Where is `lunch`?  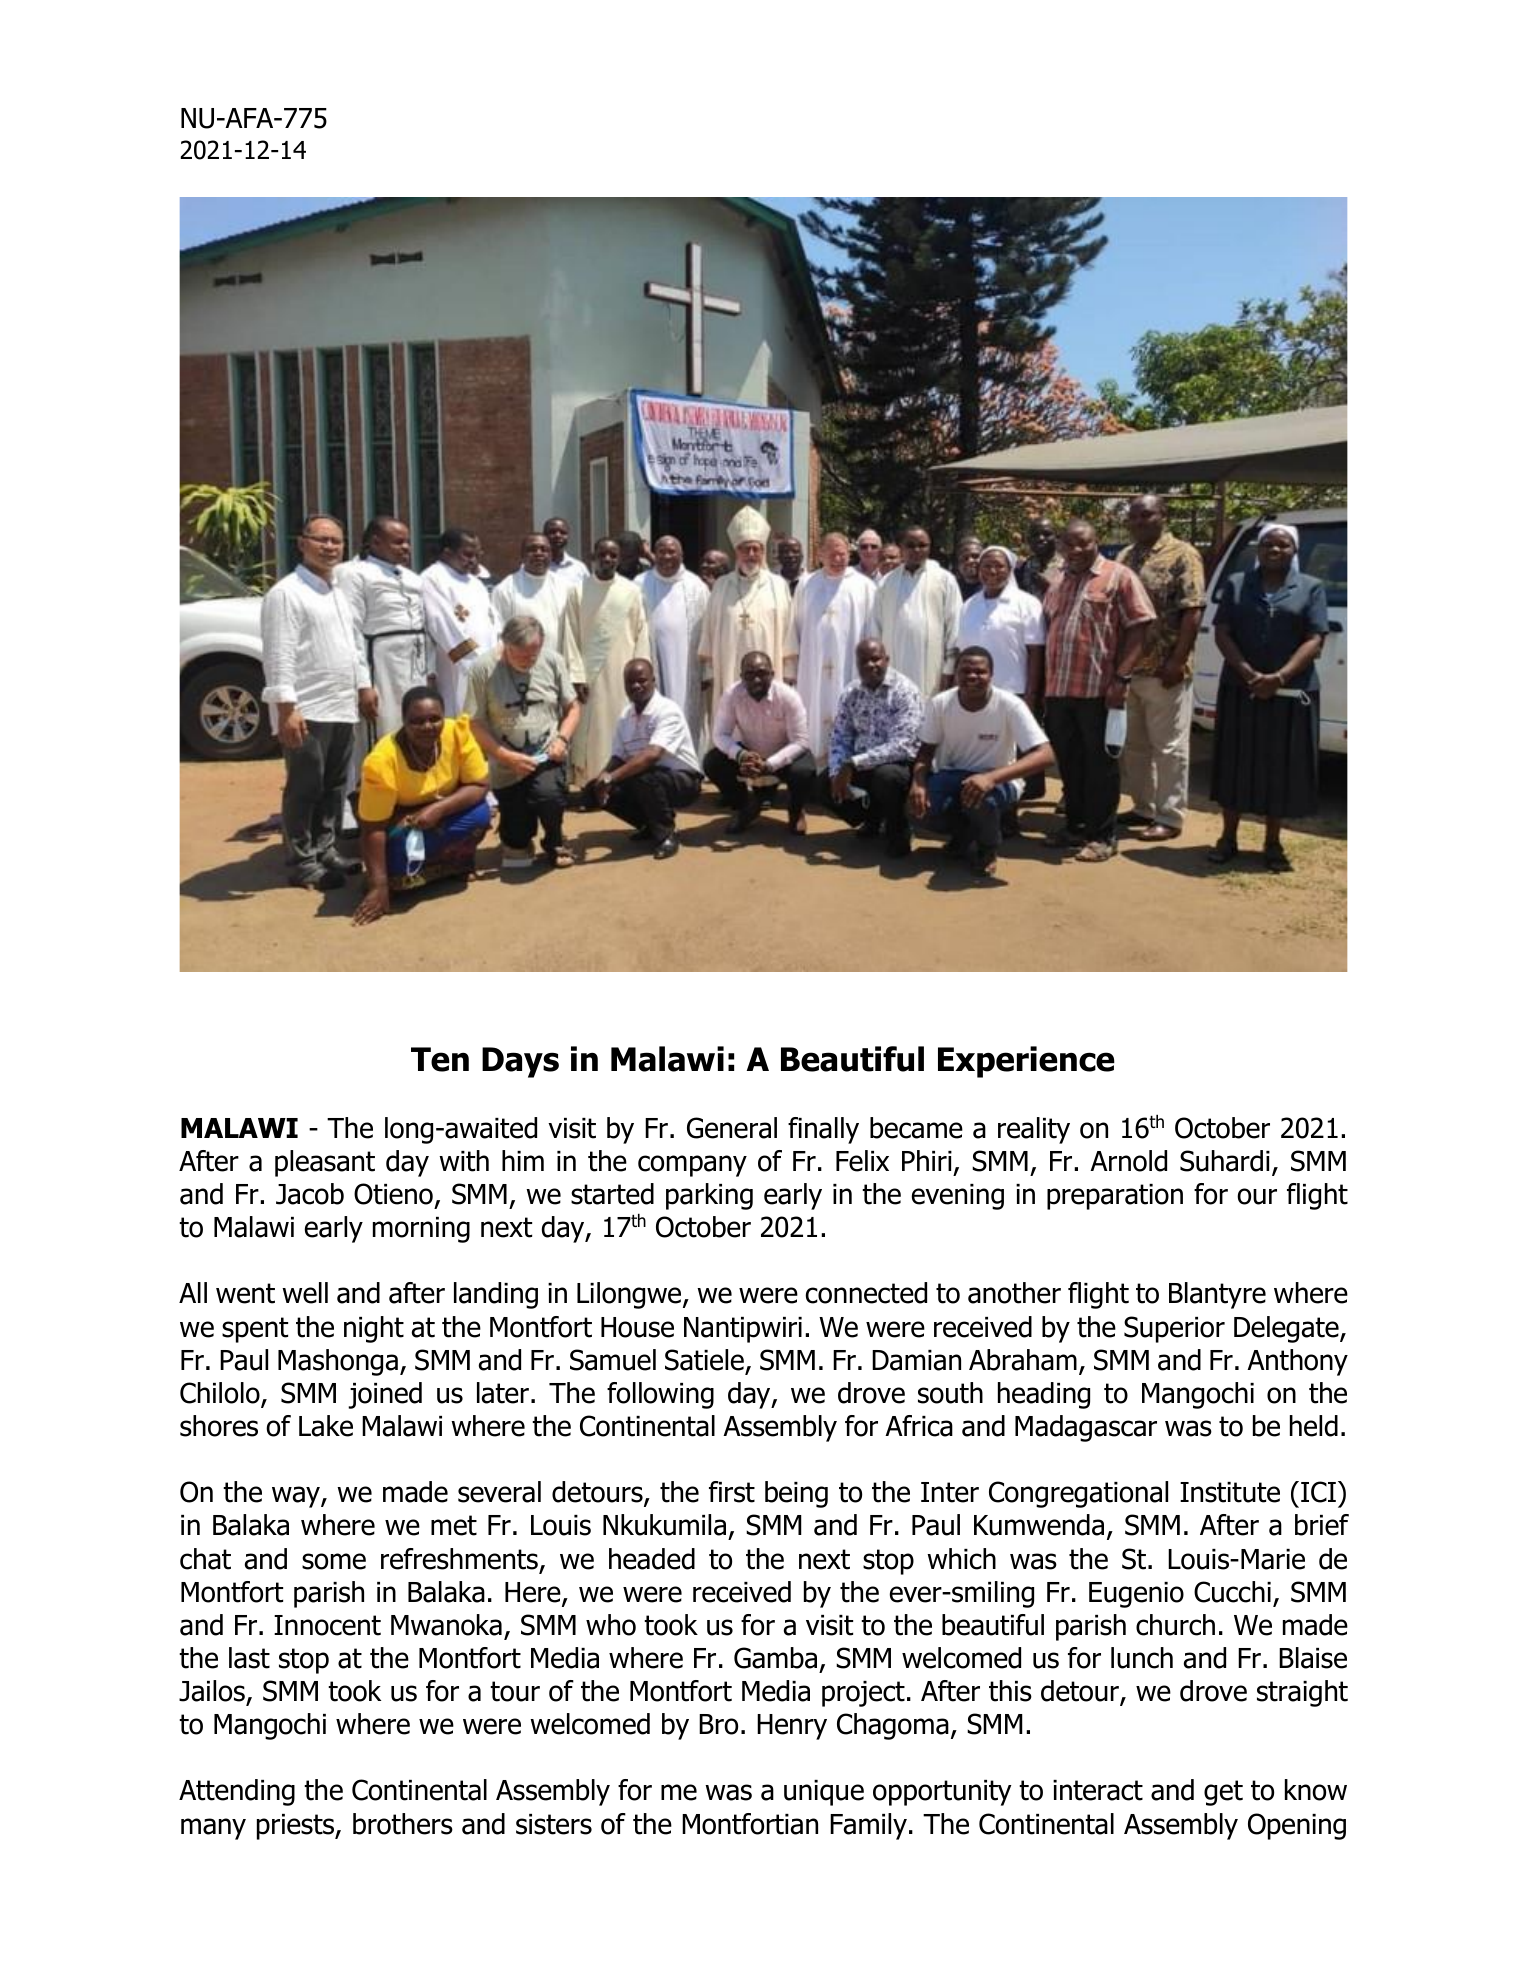 lunch is located at coordinates (1142, 1658).
